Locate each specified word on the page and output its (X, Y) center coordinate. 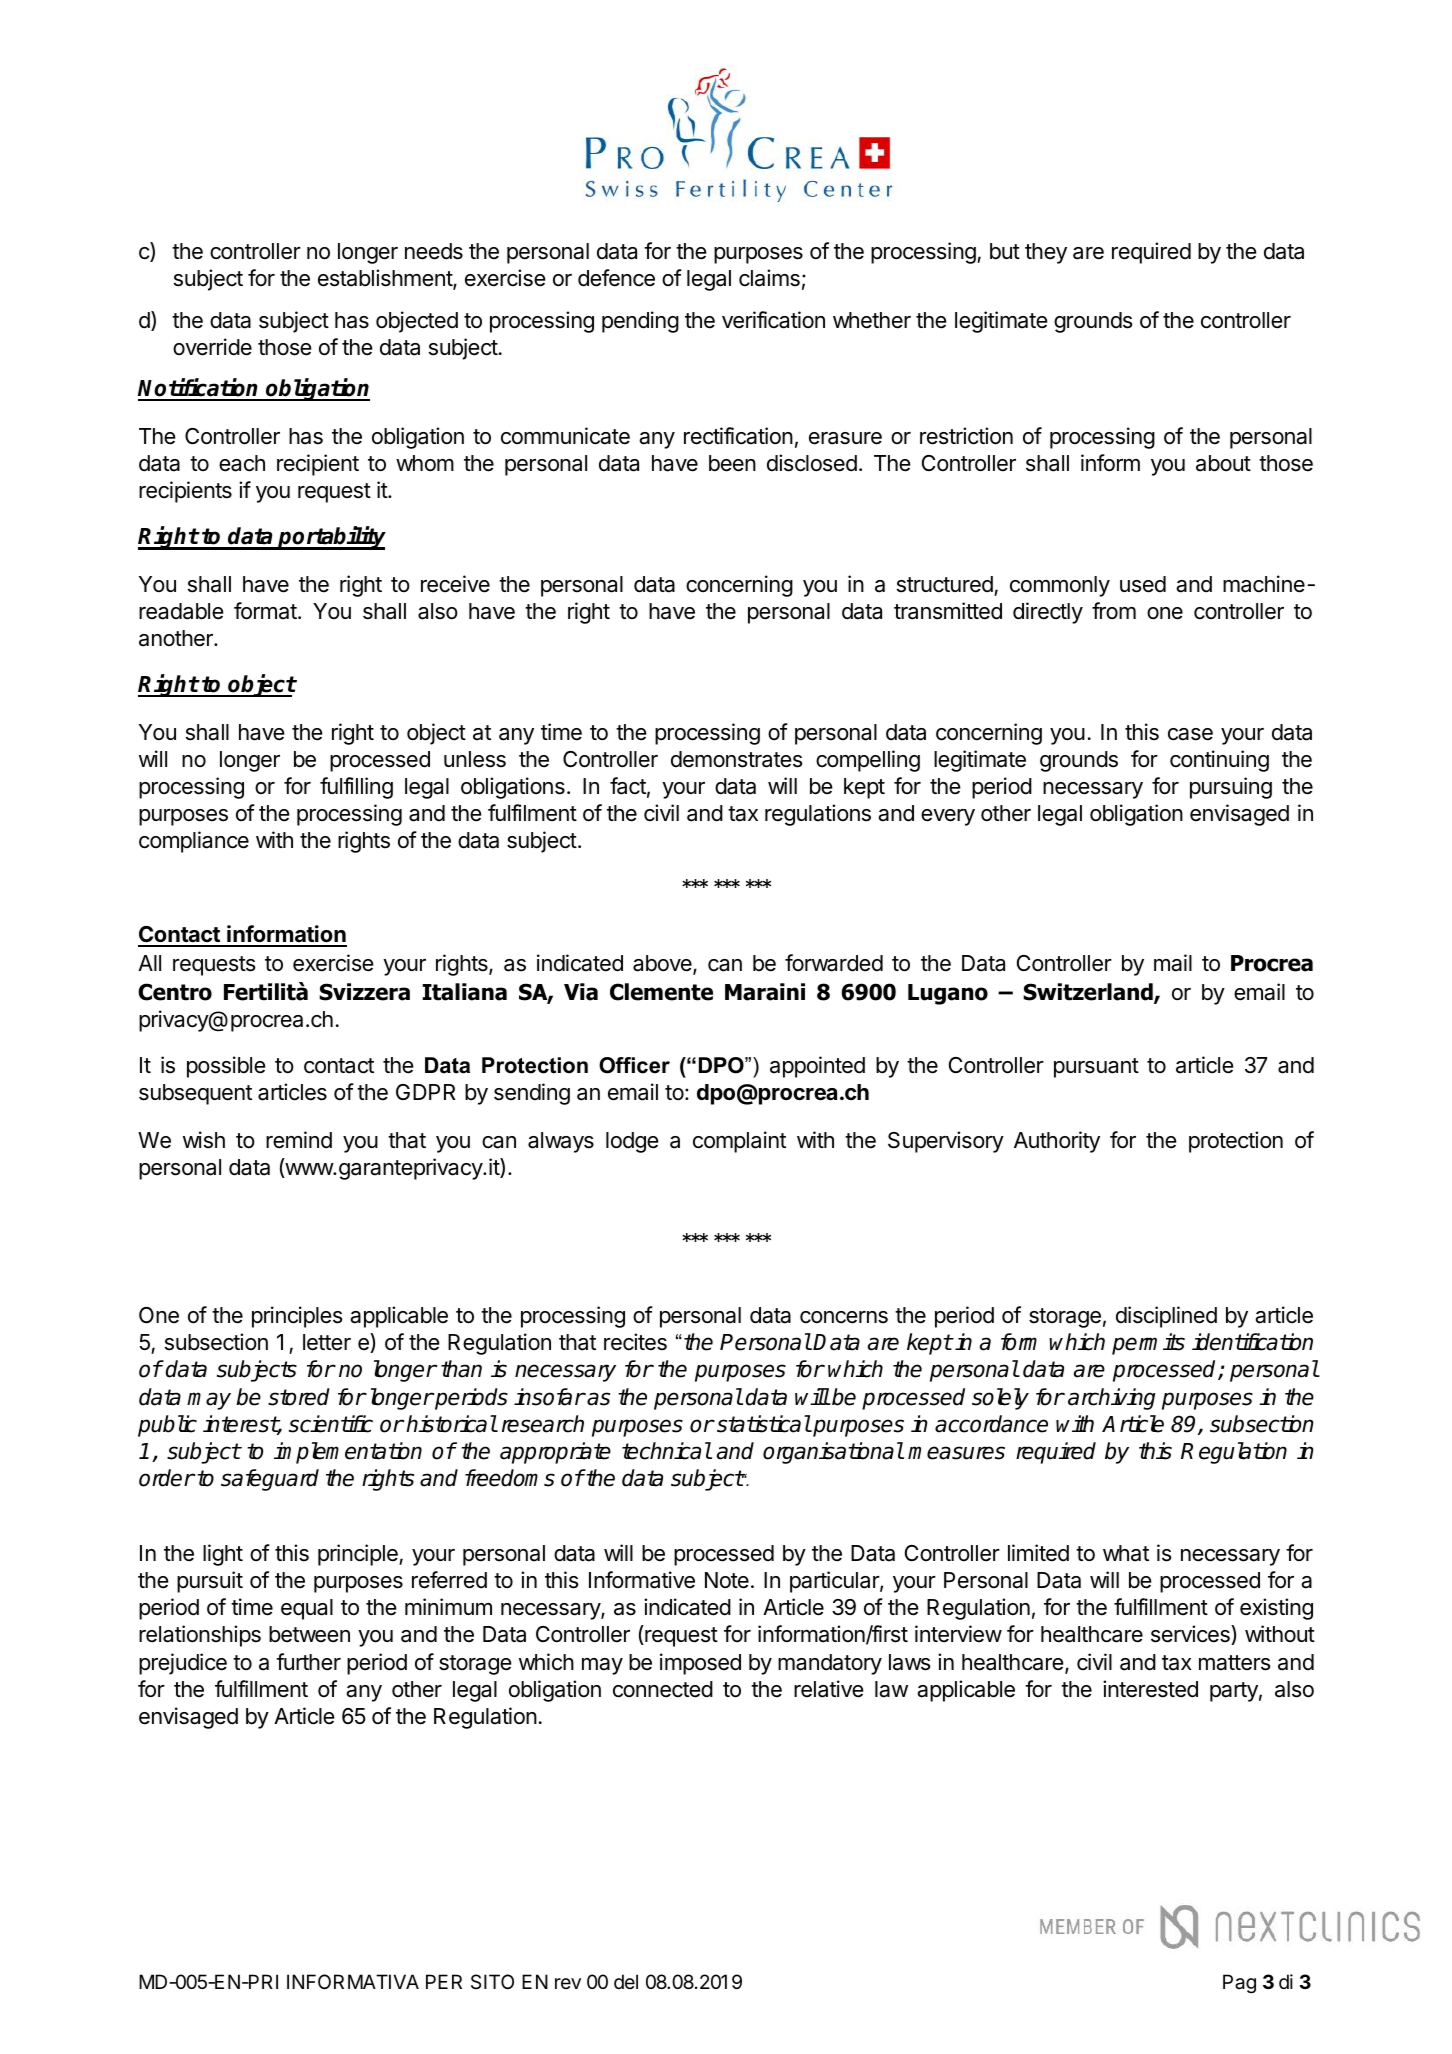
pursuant (1096, 1068)
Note (727, 1580)
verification (773, 320)
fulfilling (356, 788)
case (1190, 734)
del (626, 1981)
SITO (492, 1981)
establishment (386, 279)
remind (299, 1140)
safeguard (270, 1480)
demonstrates (737, 759)
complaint (739, 1142)
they (1046, 253)
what (1126, 1553)
